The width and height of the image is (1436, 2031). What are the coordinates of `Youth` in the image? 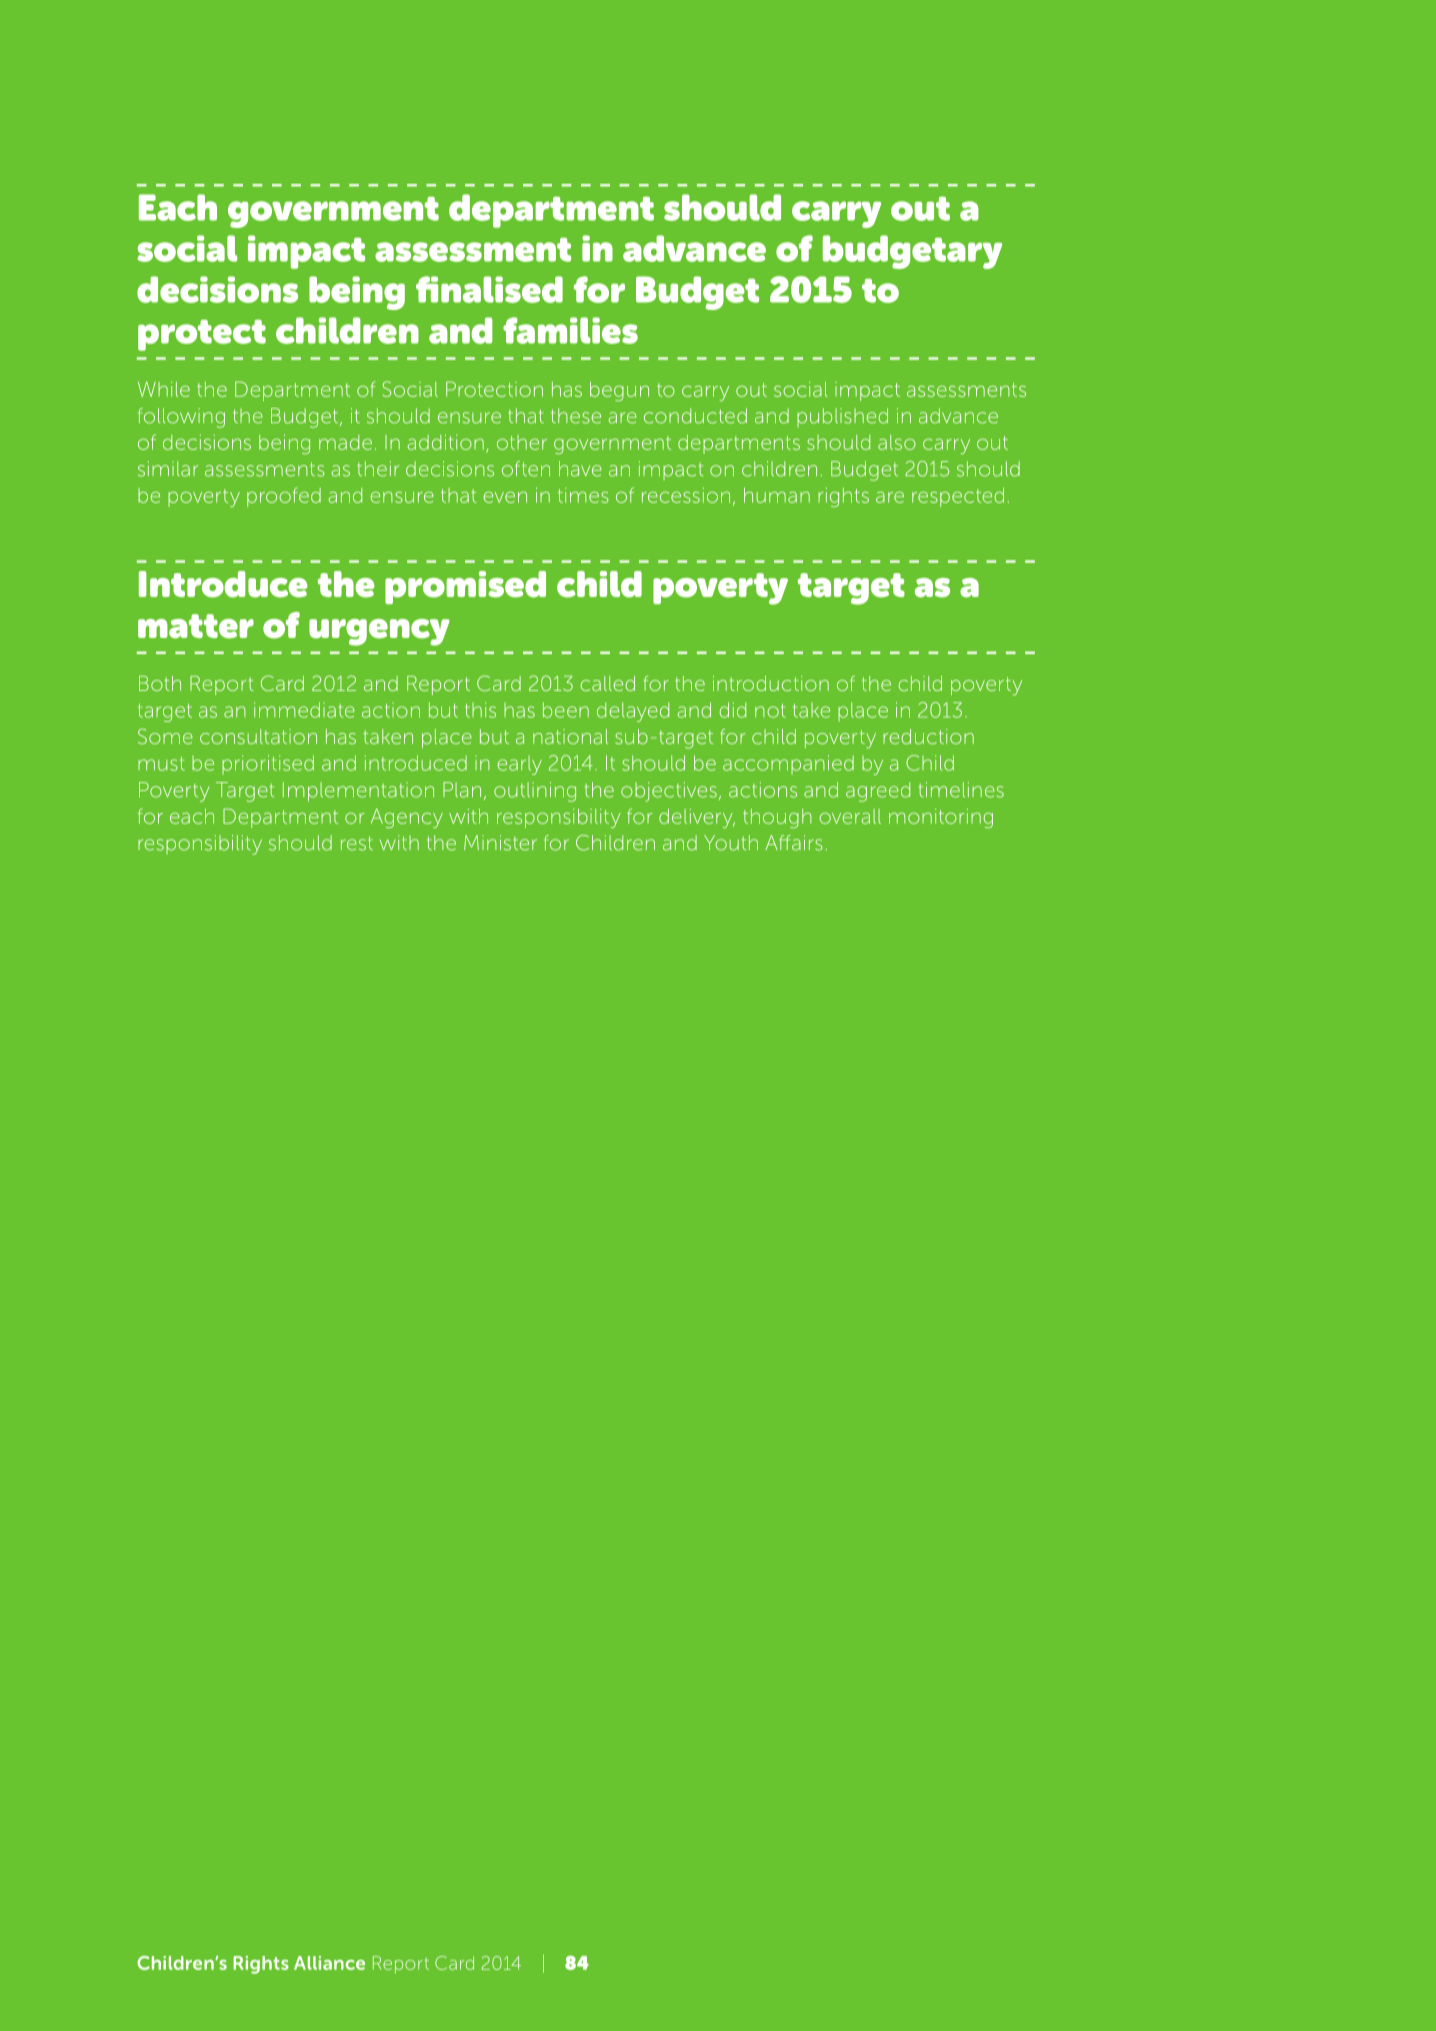 It's located at (731, 843).
